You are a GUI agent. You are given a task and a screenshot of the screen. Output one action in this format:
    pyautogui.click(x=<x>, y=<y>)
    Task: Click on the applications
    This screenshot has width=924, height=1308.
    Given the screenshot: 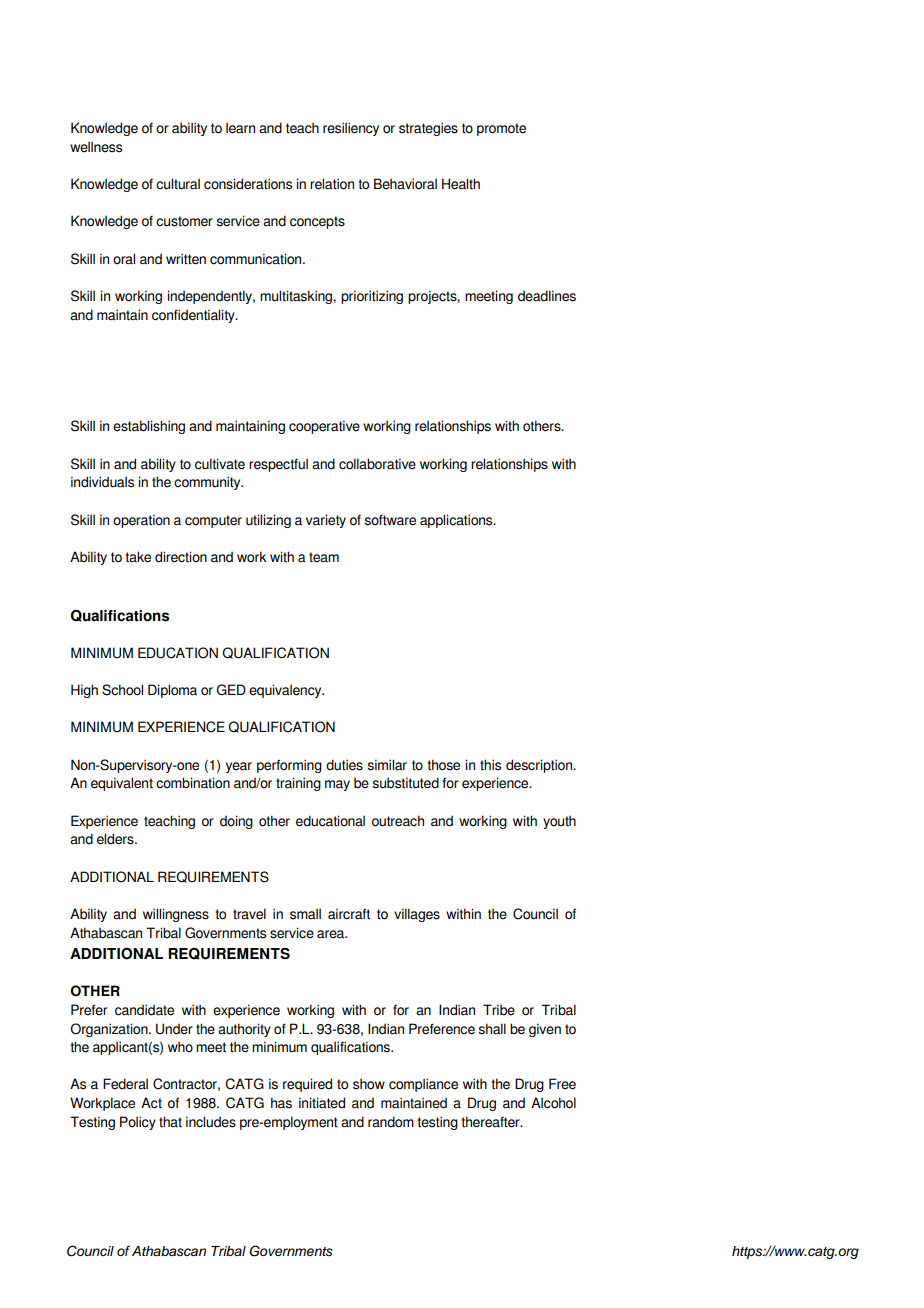 What is the action you would take?
    pyautogui.click(x=457, y=521)
